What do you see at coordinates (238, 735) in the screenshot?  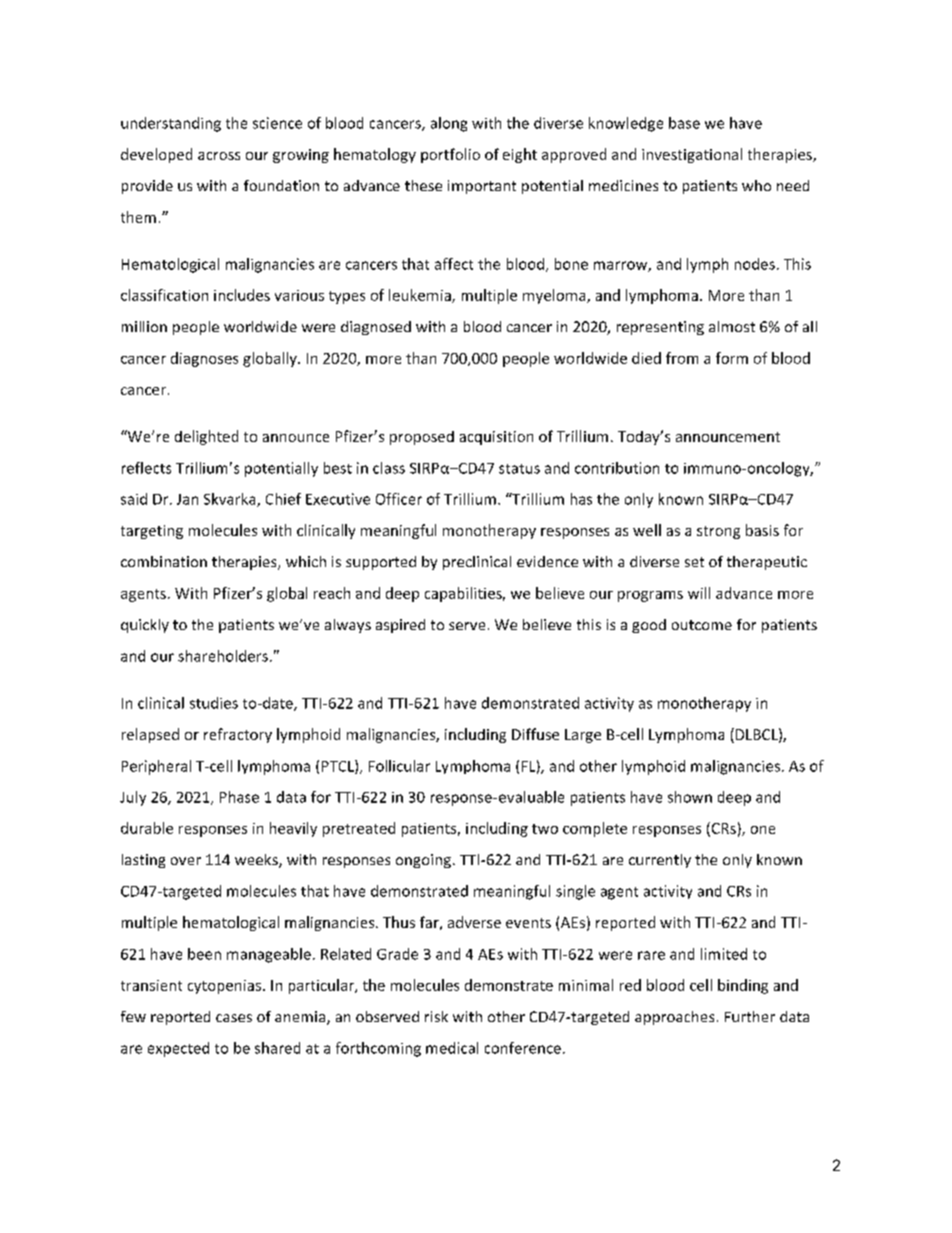 I see `refractory` at bounding box center [238, 735].
